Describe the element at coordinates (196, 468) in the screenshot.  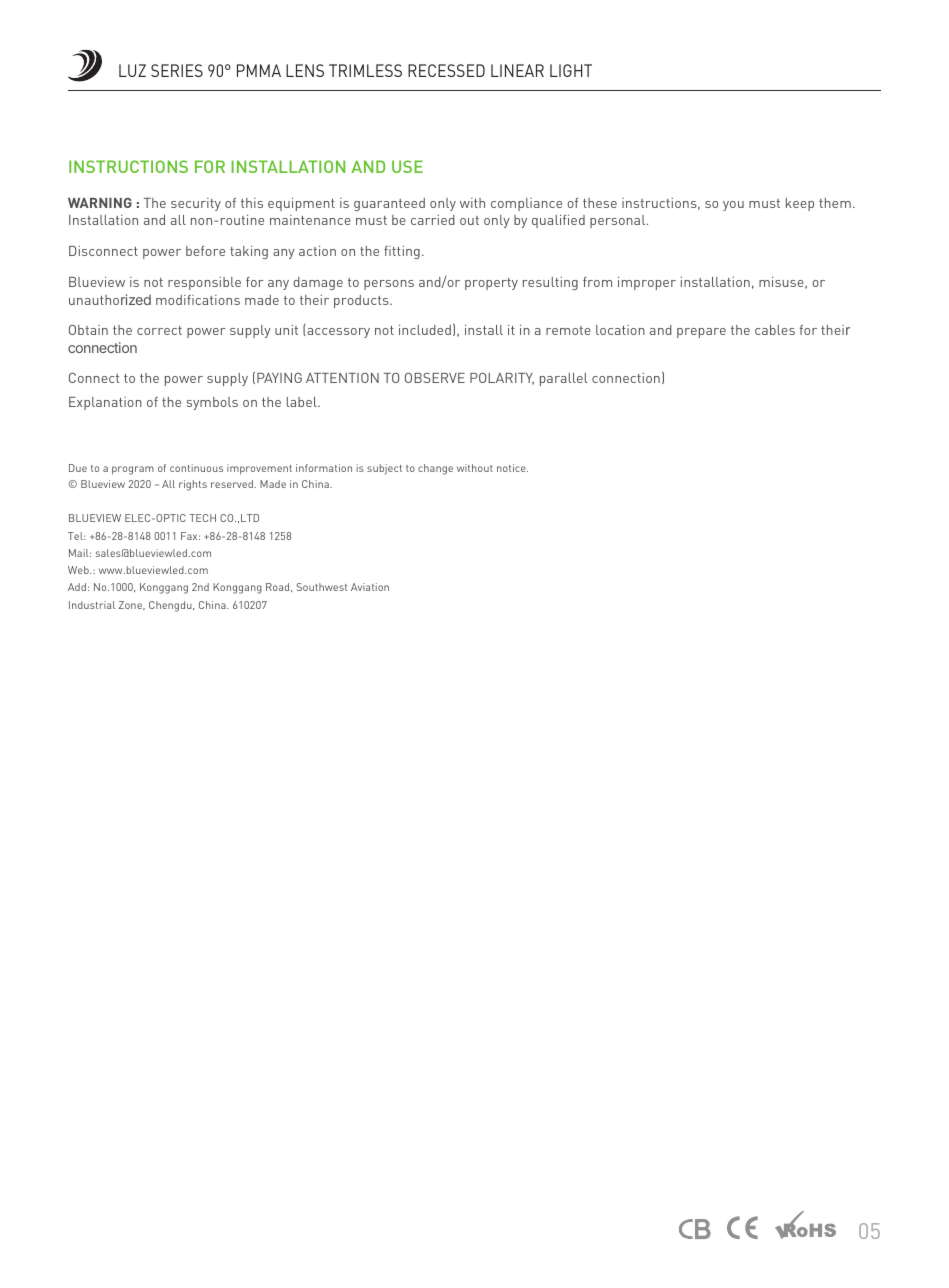
I see `continuous` at that location.
